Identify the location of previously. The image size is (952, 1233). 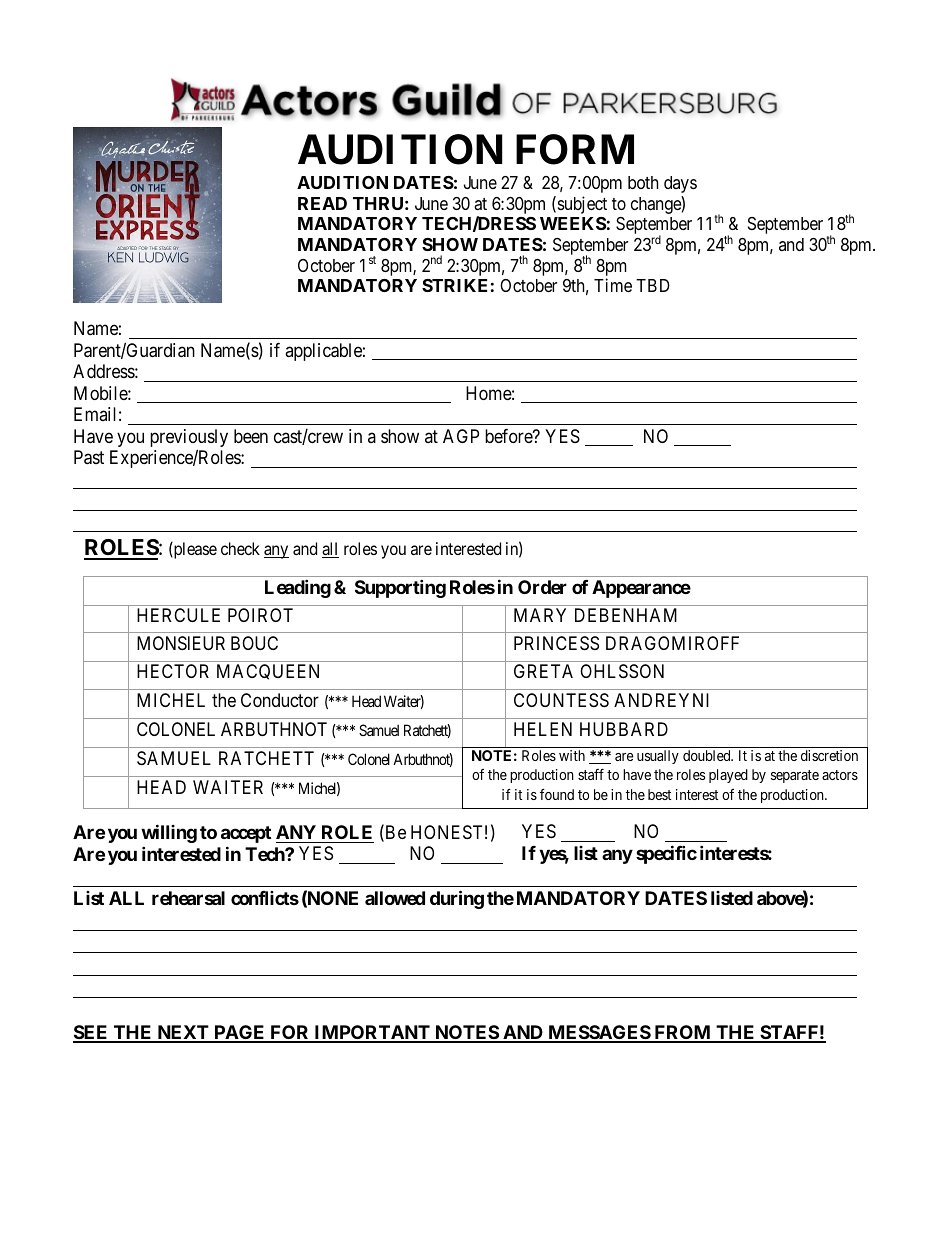
(189, 439).
